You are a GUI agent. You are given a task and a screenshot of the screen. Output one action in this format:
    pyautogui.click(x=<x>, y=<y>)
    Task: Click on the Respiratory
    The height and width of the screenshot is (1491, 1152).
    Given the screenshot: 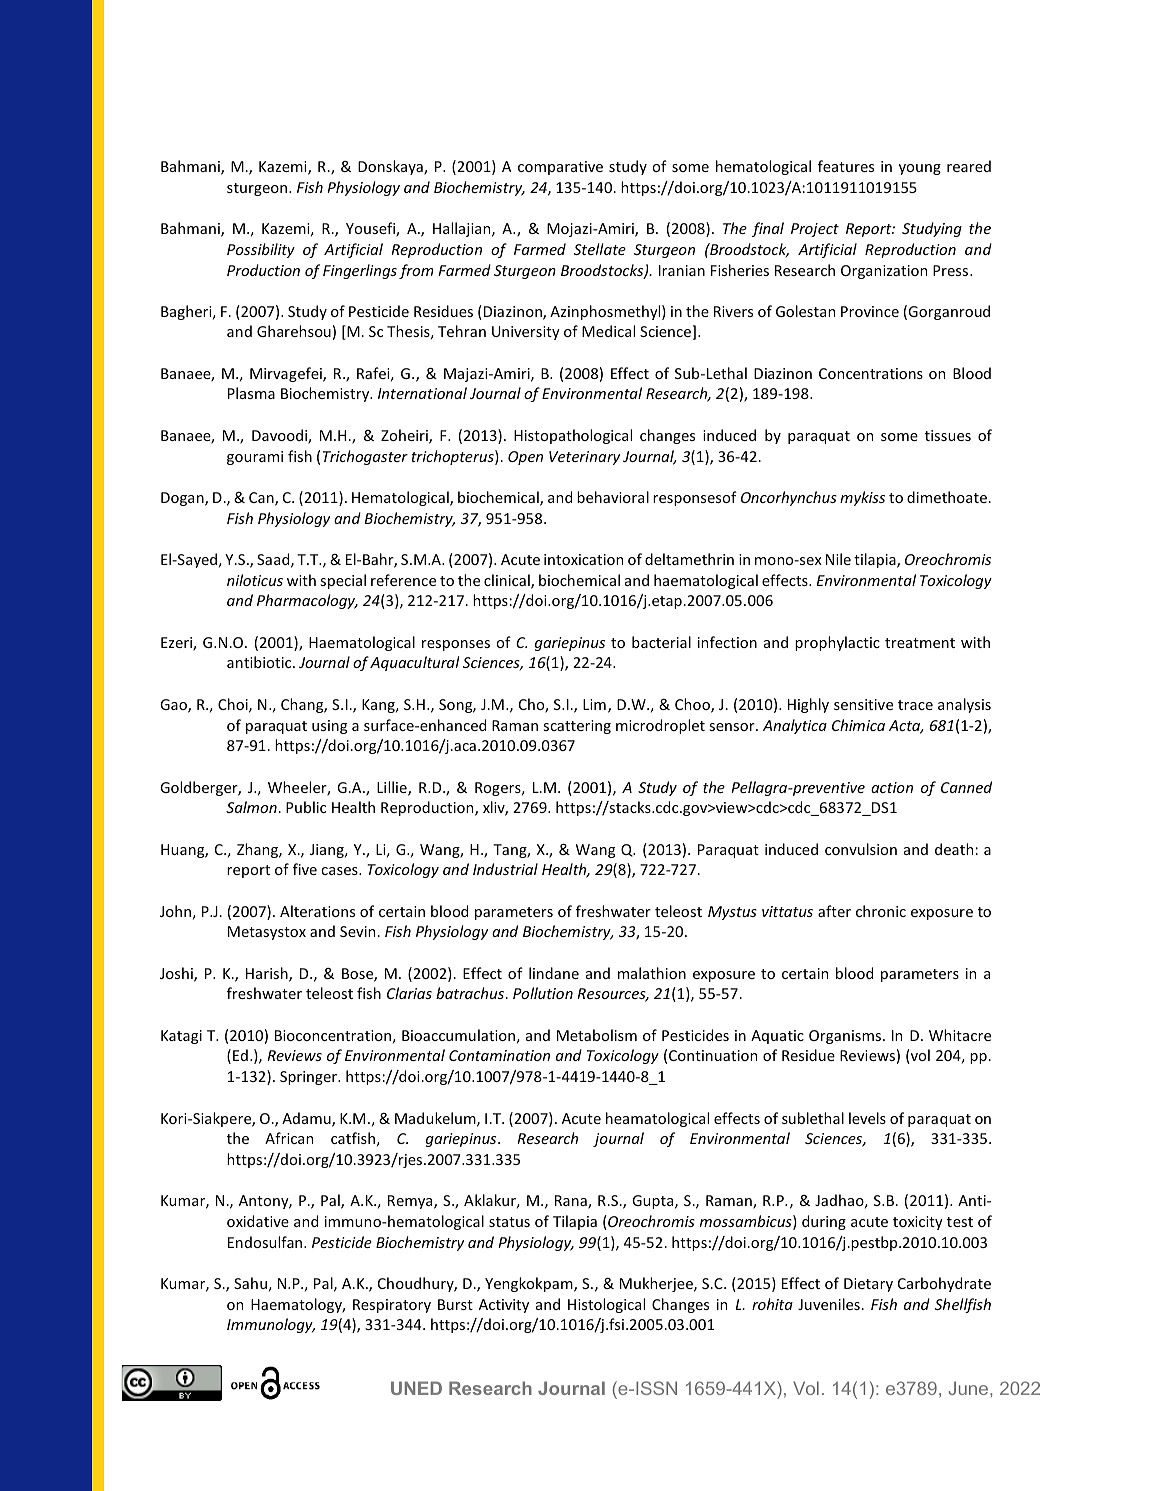 What is the action you would take?
    pyautogui.click(x=392, y=1306)
